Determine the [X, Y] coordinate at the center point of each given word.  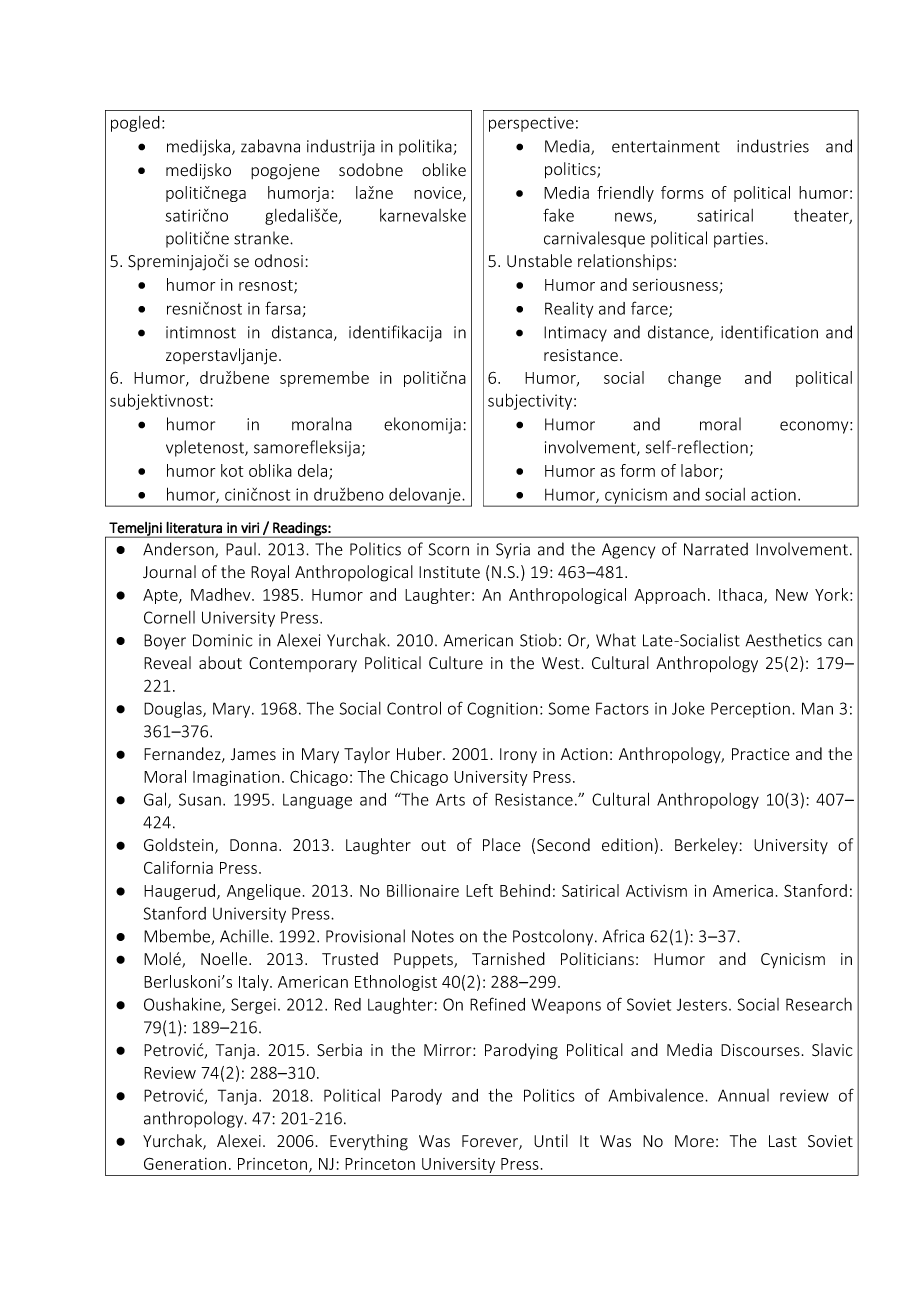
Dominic [222, 640]
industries [773, 146]
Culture [456, 663]
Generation [185, 1163]
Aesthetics [784, 640]
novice [439, 194]
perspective [531, 124]
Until [551, 1140]
